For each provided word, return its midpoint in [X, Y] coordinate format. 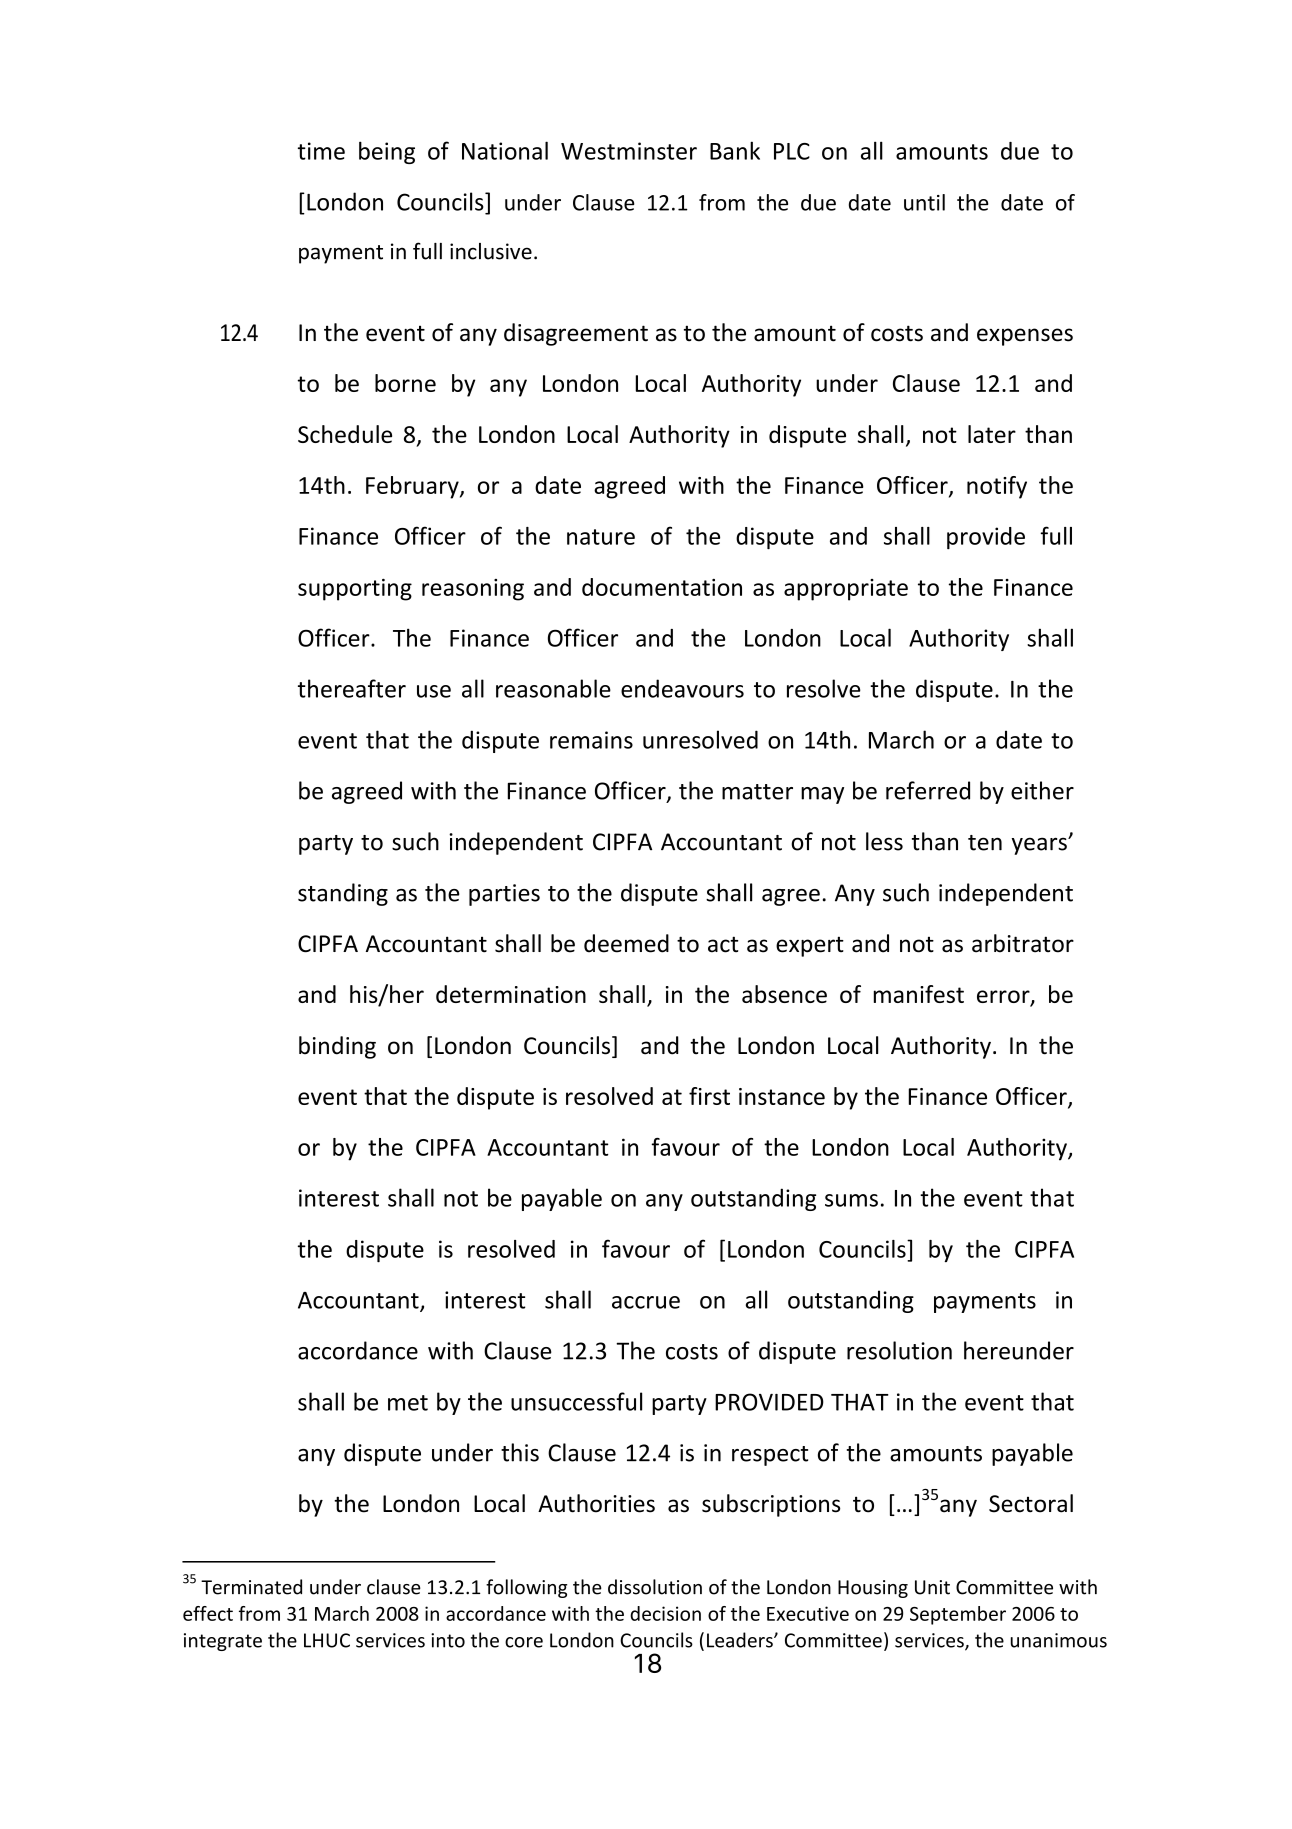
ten [985, 843]
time [321, 151]
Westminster [629, 151]
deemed [626, 943]
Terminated [251, 1587]
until [924, 202]
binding [337, 1047]
